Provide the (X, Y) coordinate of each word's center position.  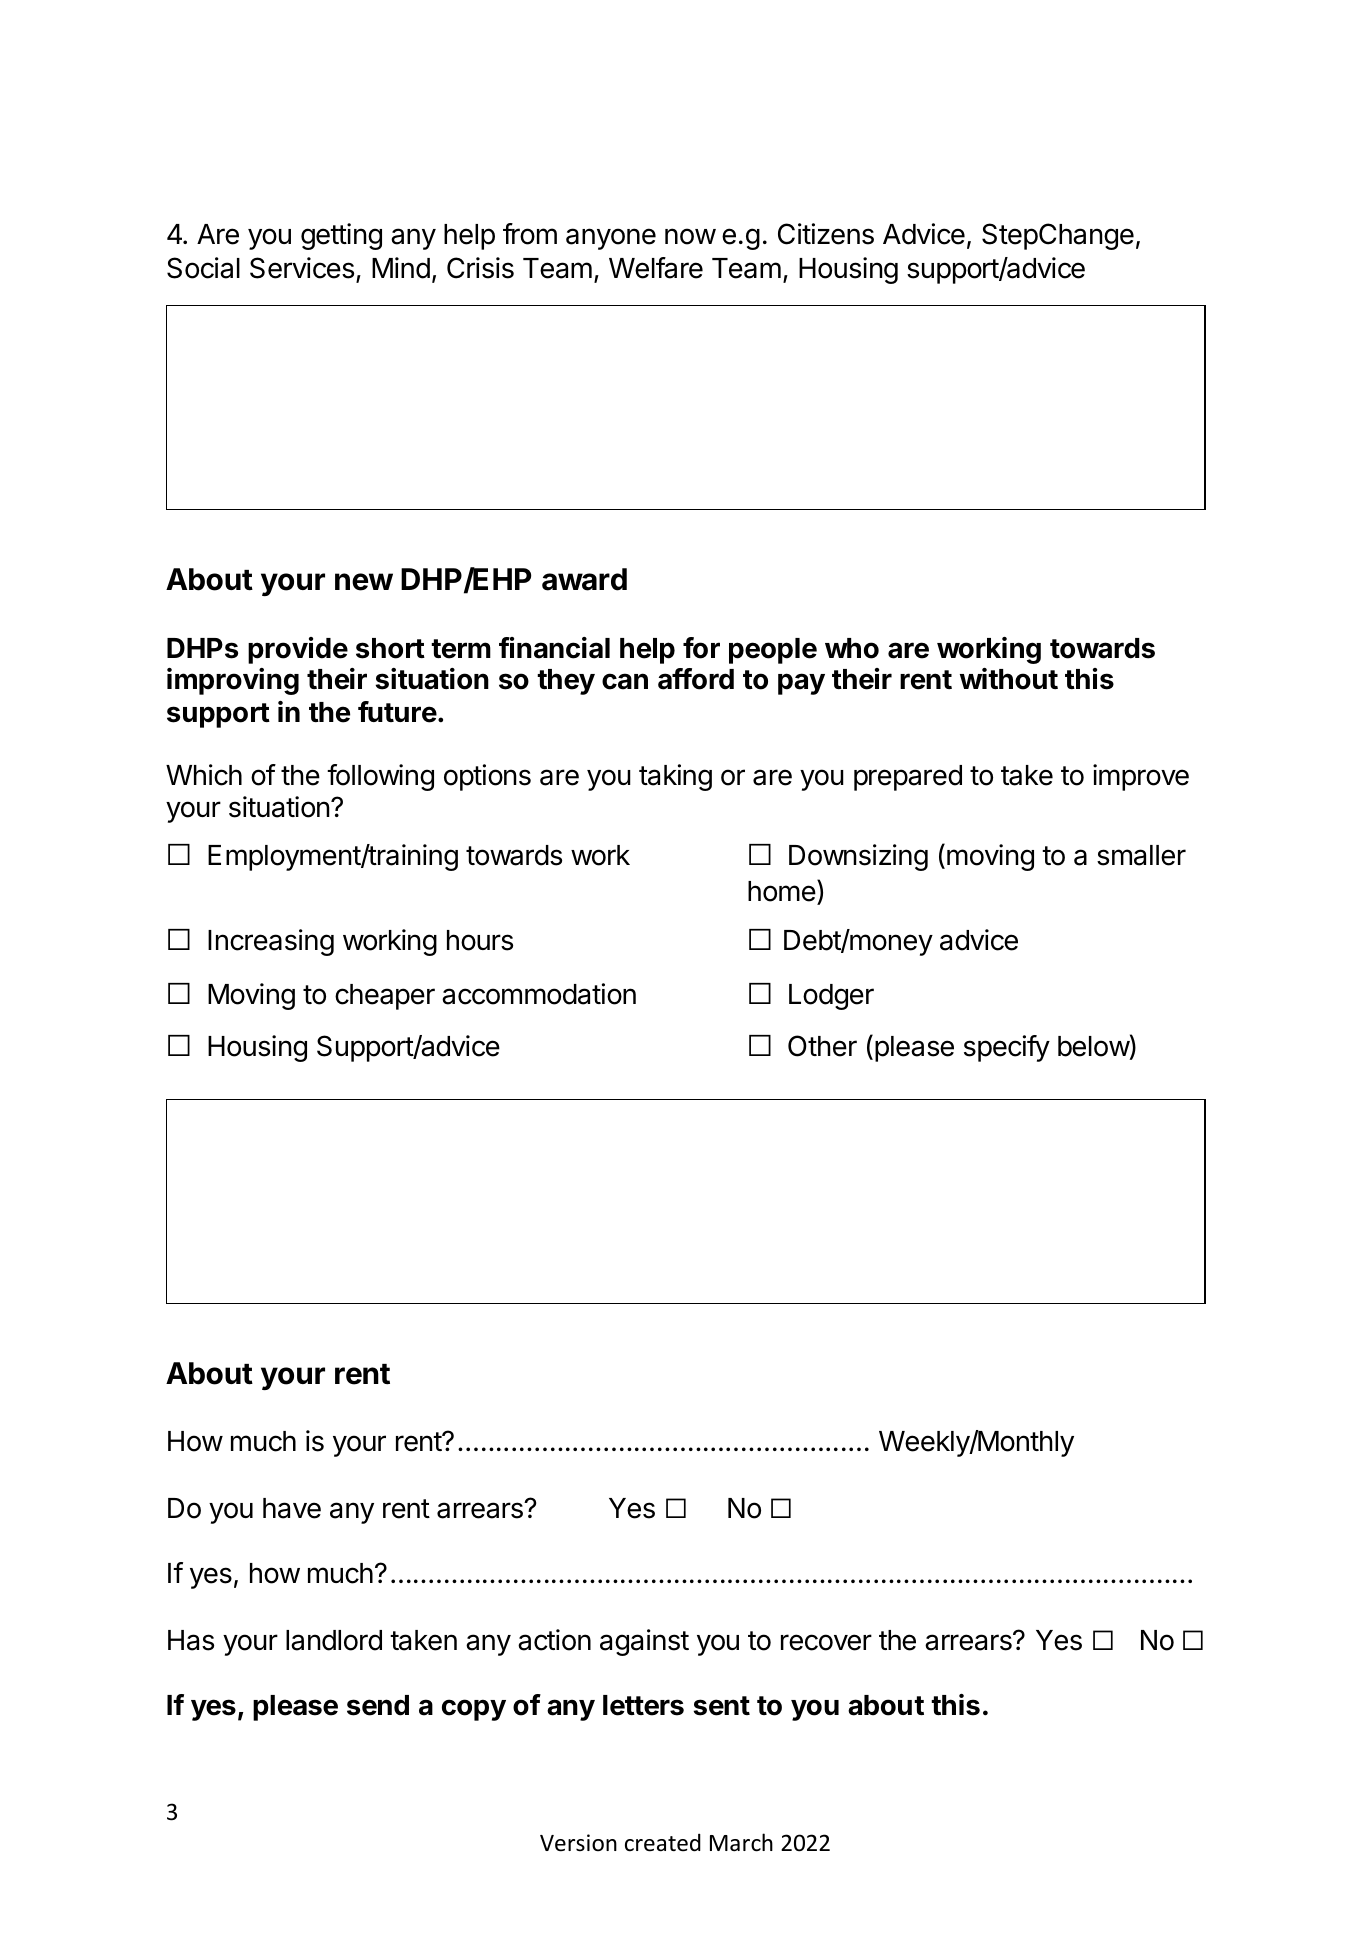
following (380, 777)
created (663, 1842)
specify (1007, 1048)
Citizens (826, 234)
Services (302, 268)
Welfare (656, 268)
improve (1141, 777)
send (378, 1705)
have (292, 1508)
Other (822, 1046)
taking (675, 777)
